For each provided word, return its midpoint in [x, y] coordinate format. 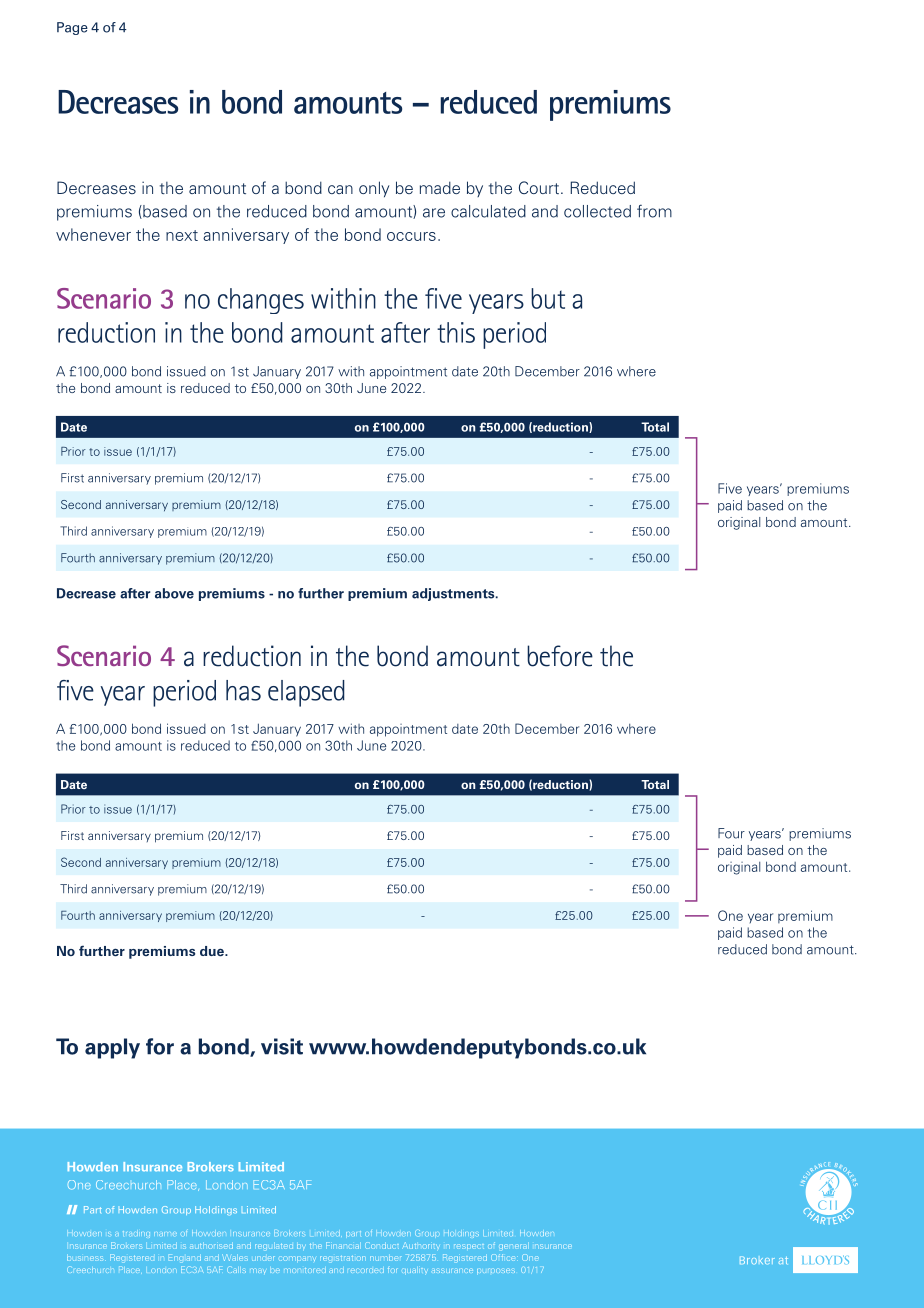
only [374, 189]
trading [136, 1234]
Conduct [382, 1245]
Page [72, 28]
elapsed [306, 693]
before [560, 656]
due [213, 951]
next [182, 235]
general [513, 1247]
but [548, 298]
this [456, 332]
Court [539, 187]
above [174, 593]
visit [282, 1046]
